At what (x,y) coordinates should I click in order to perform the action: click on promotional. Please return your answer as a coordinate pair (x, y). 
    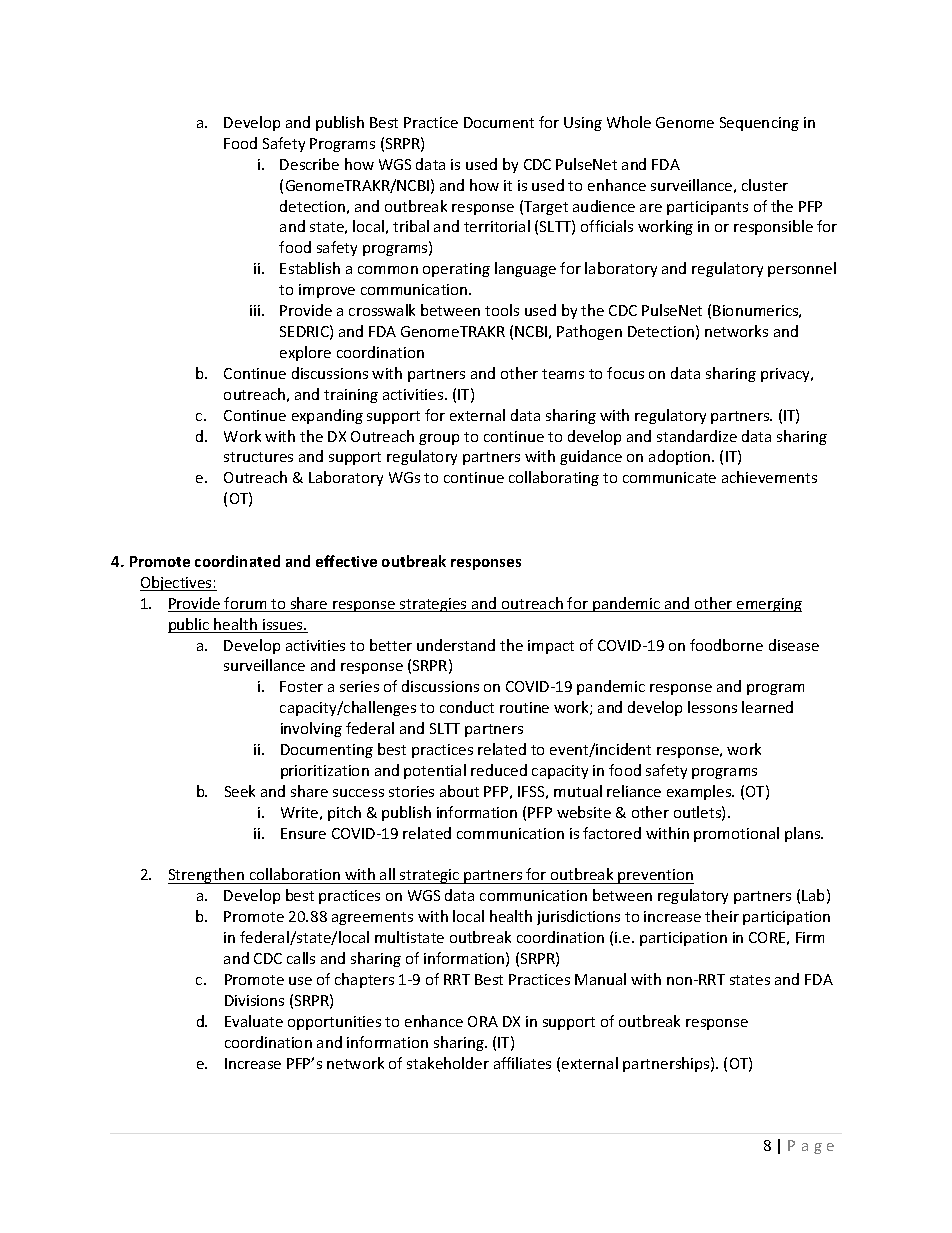
    Looking at the image, I should click on (736, 834).
